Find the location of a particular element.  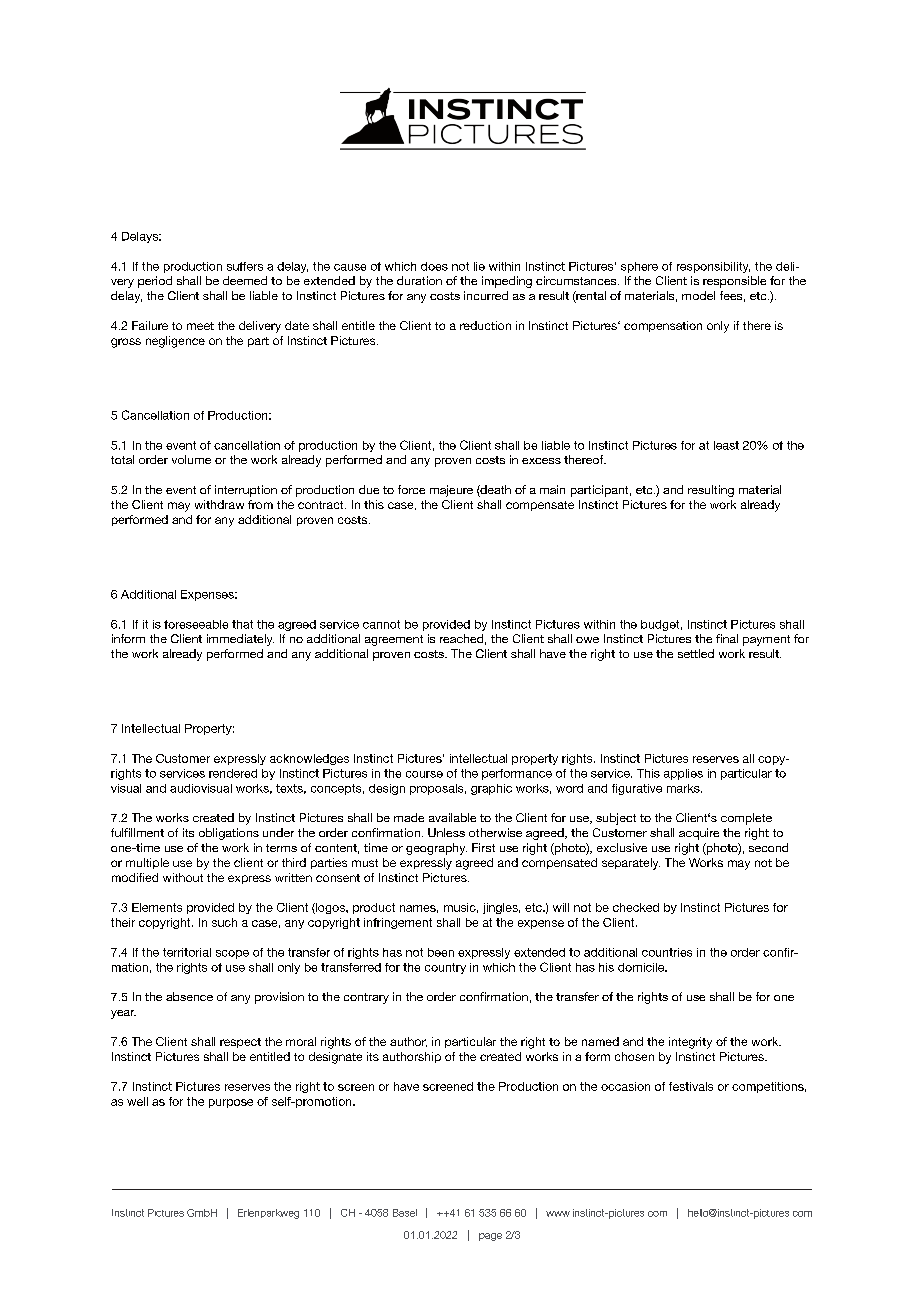

purpose is located at coordinates (231, 1103).
